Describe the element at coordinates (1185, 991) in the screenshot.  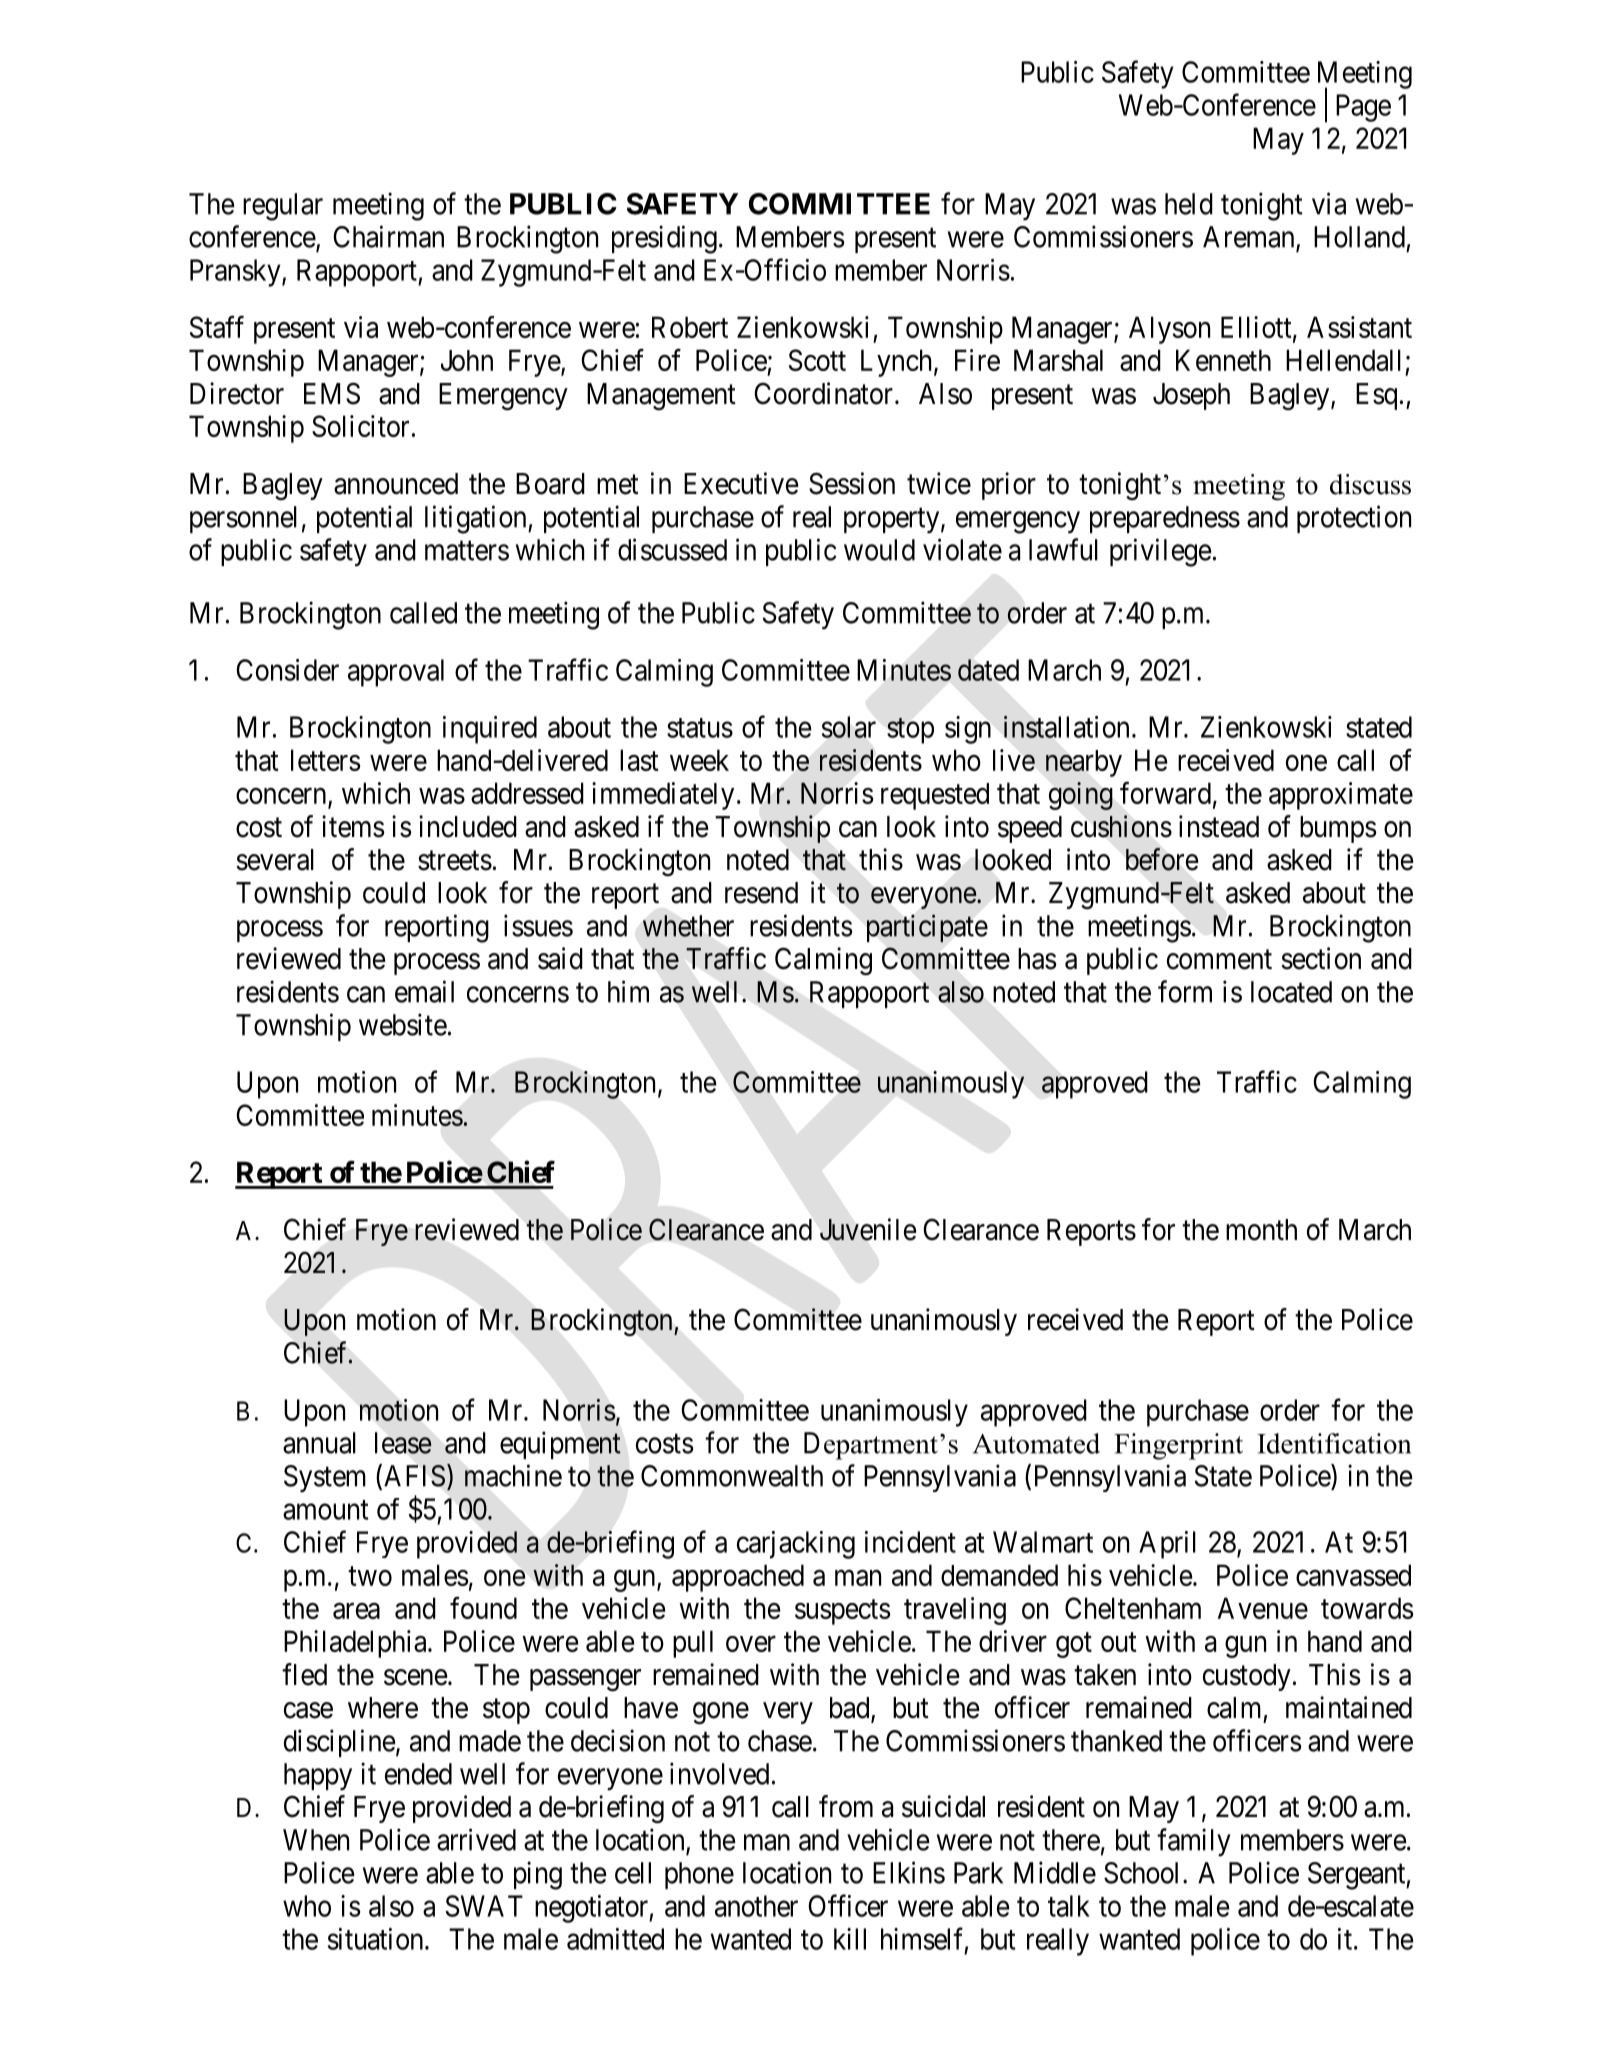
I see `form` at that location.
